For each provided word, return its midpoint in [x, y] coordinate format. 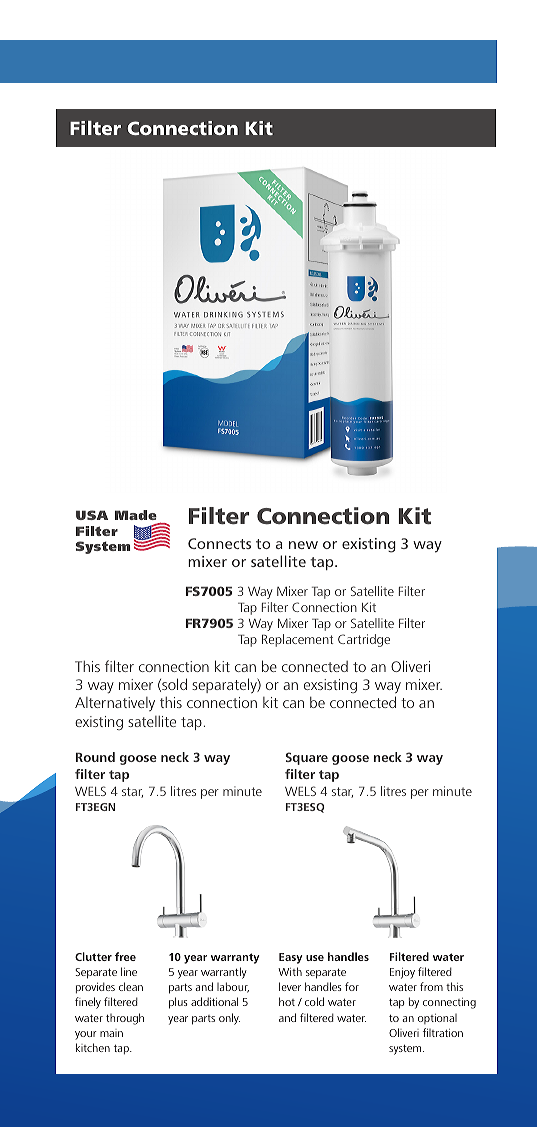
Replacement [297, 640]
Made [136, 515]
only [229, 1019]
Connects [219, 543]
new [303, 545]
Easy [291, 958]
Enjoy [402, 973]
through [125, 1019]
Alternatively [115, 704]
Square [307, 758]
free [125, 956]
